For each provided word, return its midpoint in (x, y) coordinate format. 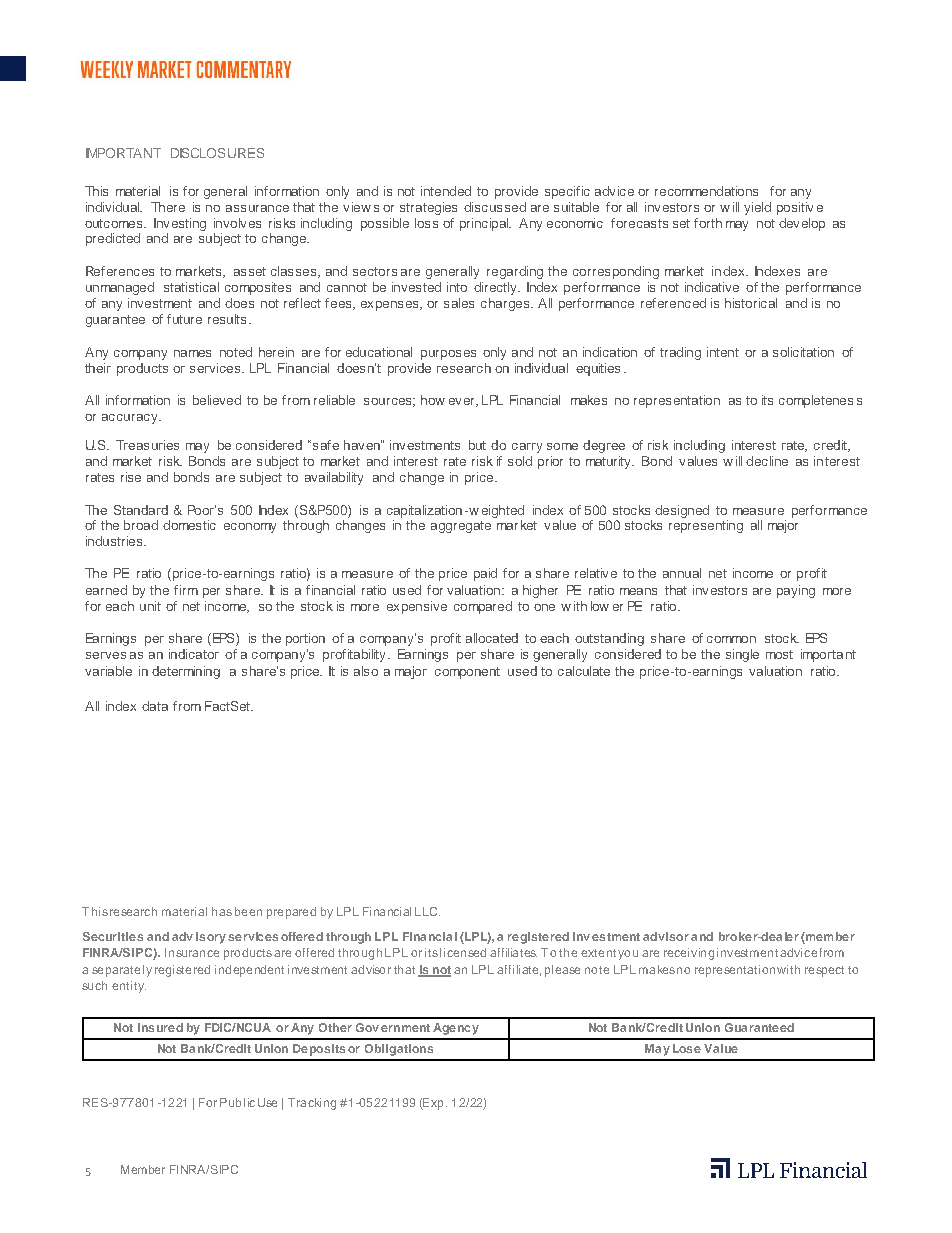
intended (446, 191)
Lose (687, 1048)
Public (237, 1102)
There (168, 207)
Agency (456, 1029)
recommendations (706, 191)
